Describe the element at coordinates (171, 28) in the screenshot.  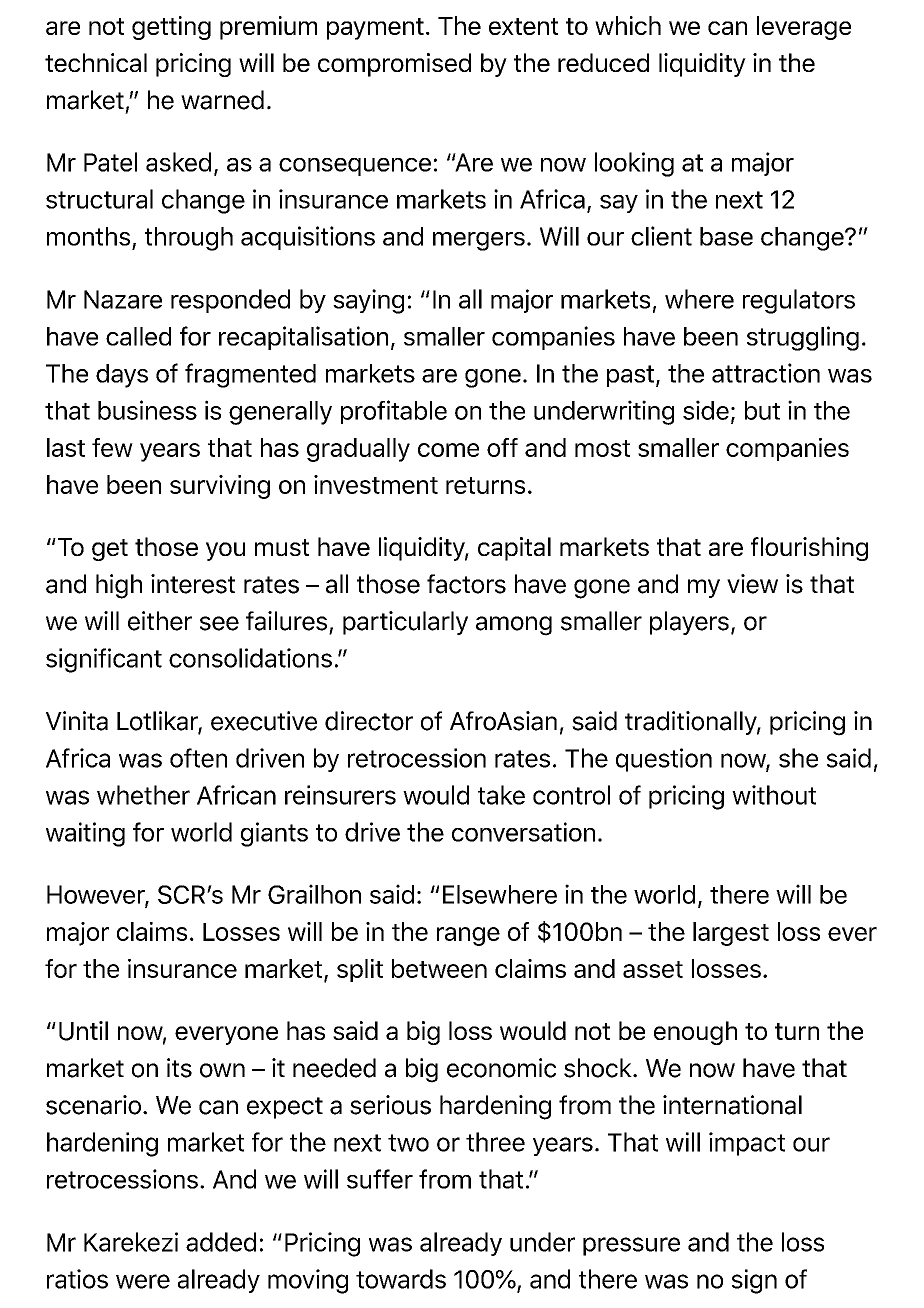
I see `getting` at that location.
